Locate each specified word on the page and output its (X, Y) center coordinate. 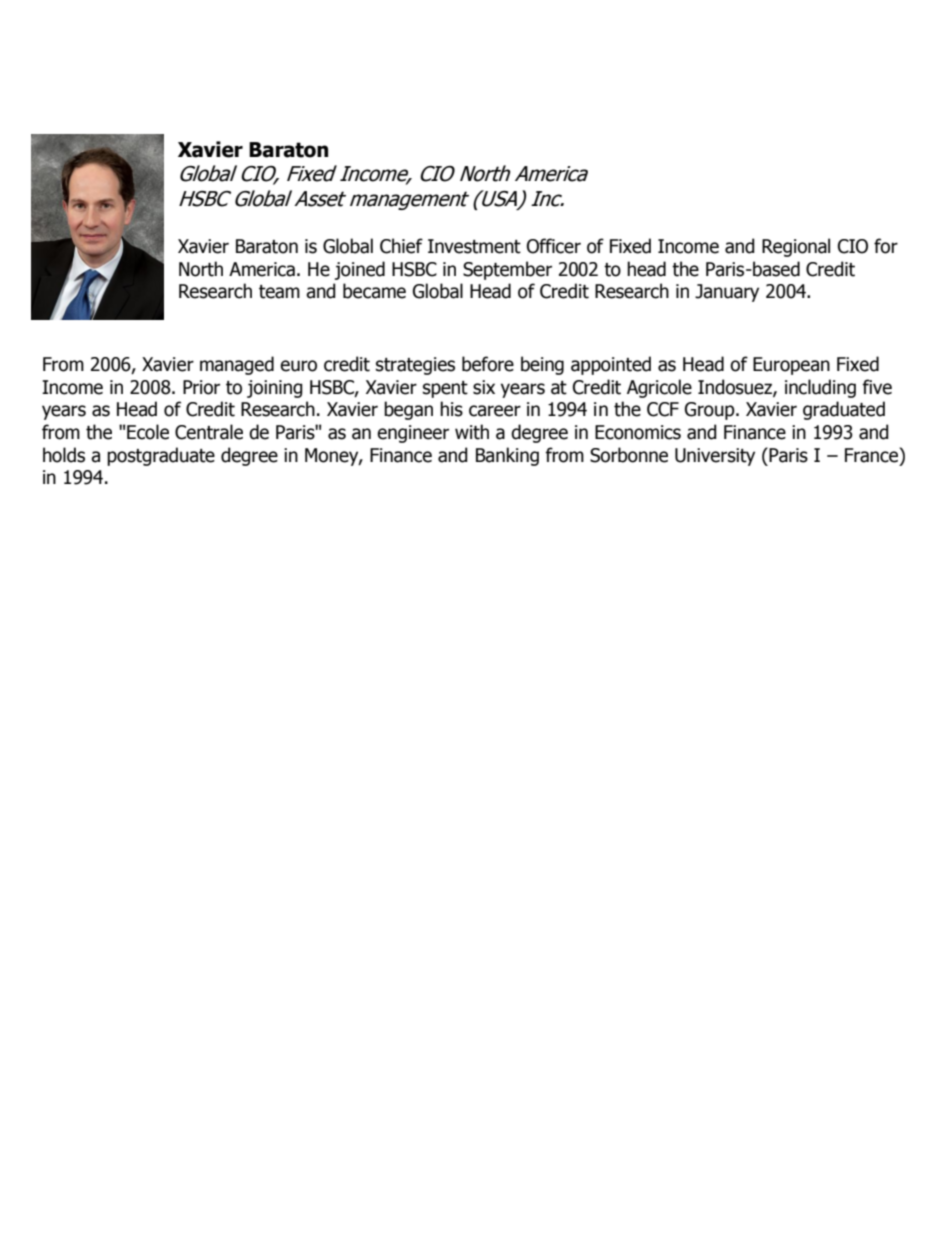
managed (237, 365)
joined (360, 270)
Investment (474, 246)
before (488, 364)
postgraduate (161, 456)
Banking (507, 456)
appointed (611, 365)
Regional (796, 247)
